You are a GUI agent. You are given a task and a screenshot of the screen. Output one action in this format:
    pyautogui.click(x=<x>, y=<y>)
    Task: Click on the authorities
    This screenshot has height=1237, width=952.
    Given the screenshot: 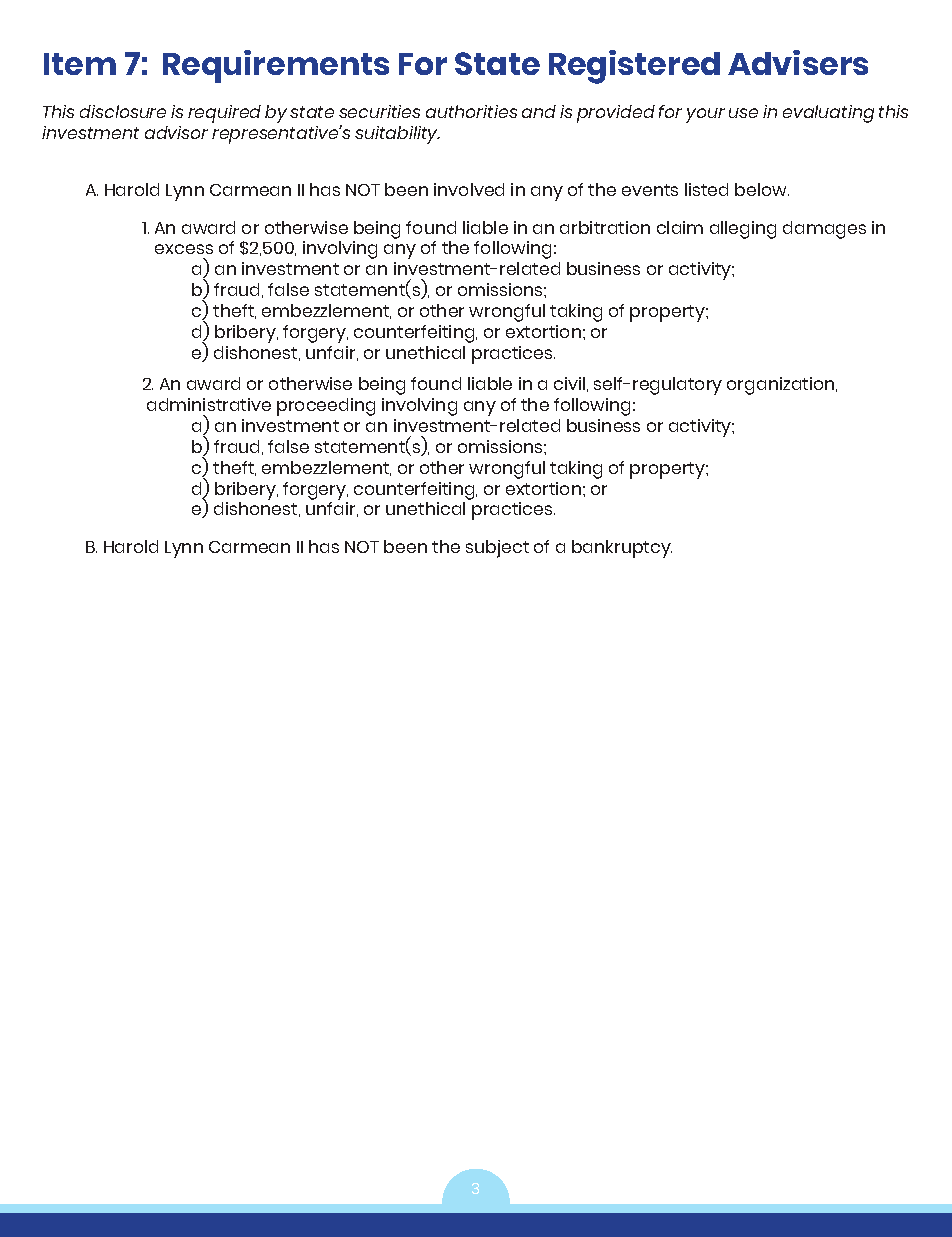 What is the action you would take?
    pyautogui.click(x=471, y=111)
